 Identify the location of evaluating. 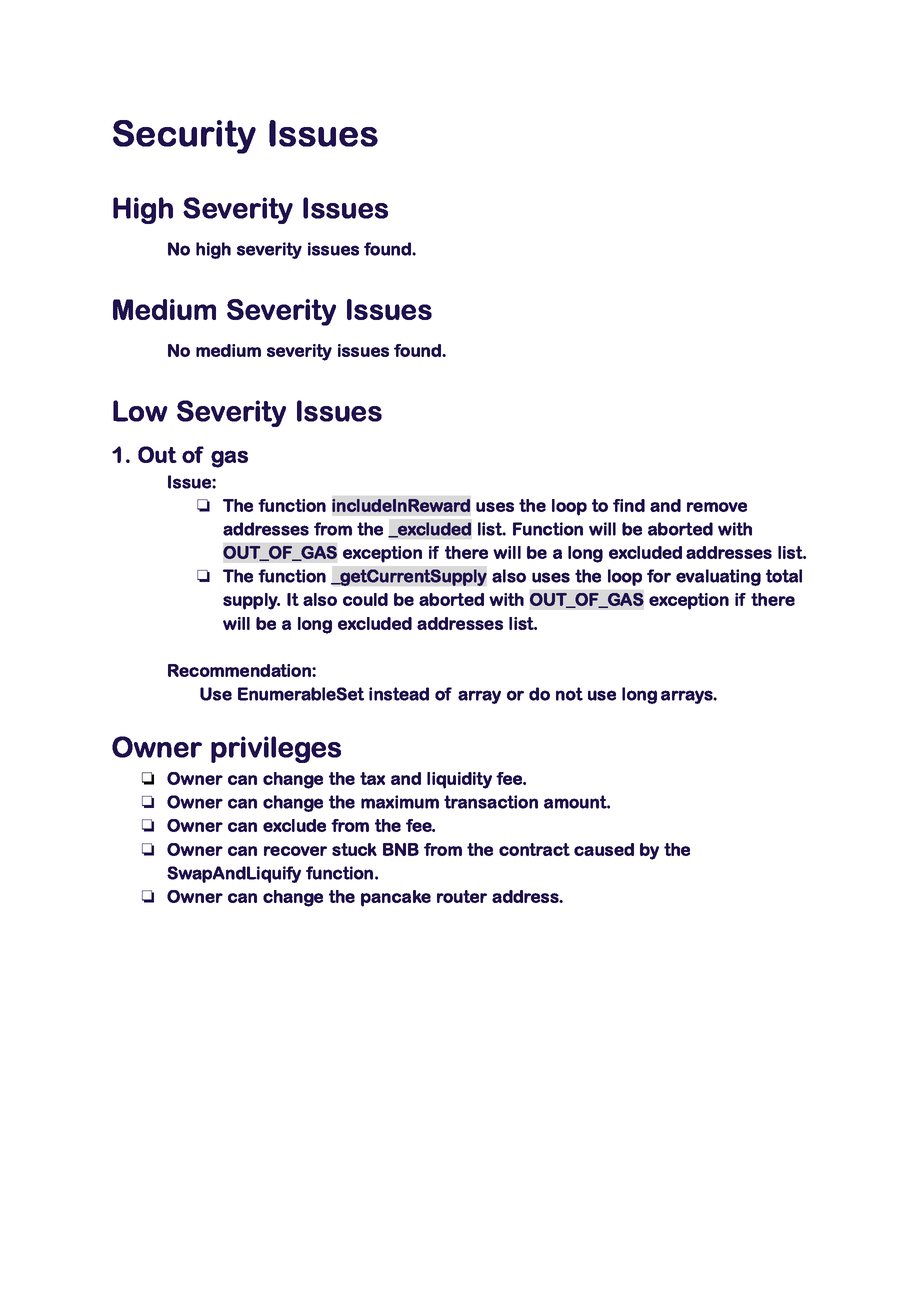
(718, 577).
